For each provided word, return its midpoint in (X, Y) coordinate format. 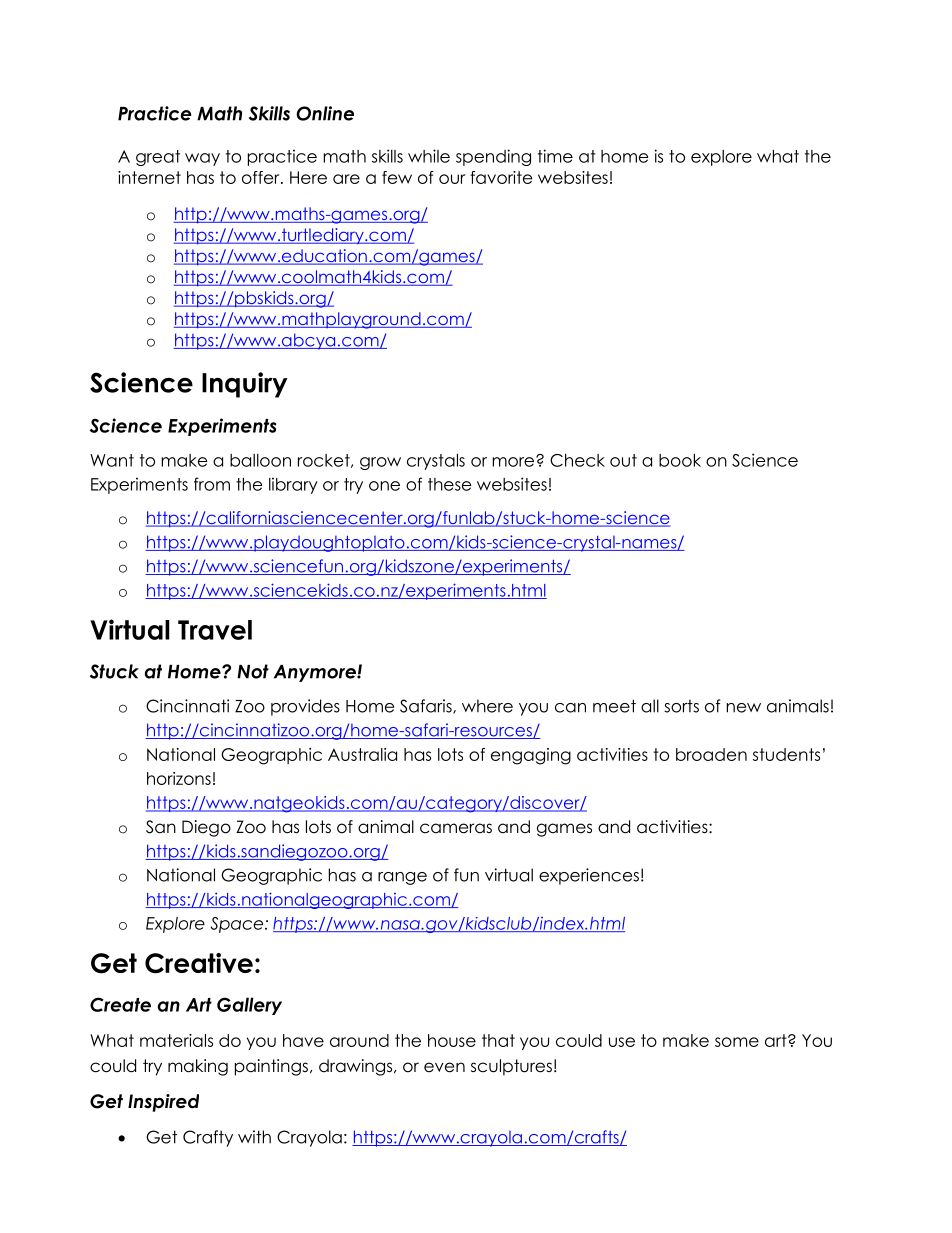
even (444, 1067)
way (202, 159)
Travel (215, 630)
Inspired (163, 1103)
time (555, 156)
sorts (681, 706)
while (429, 156)
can (570, 708)
